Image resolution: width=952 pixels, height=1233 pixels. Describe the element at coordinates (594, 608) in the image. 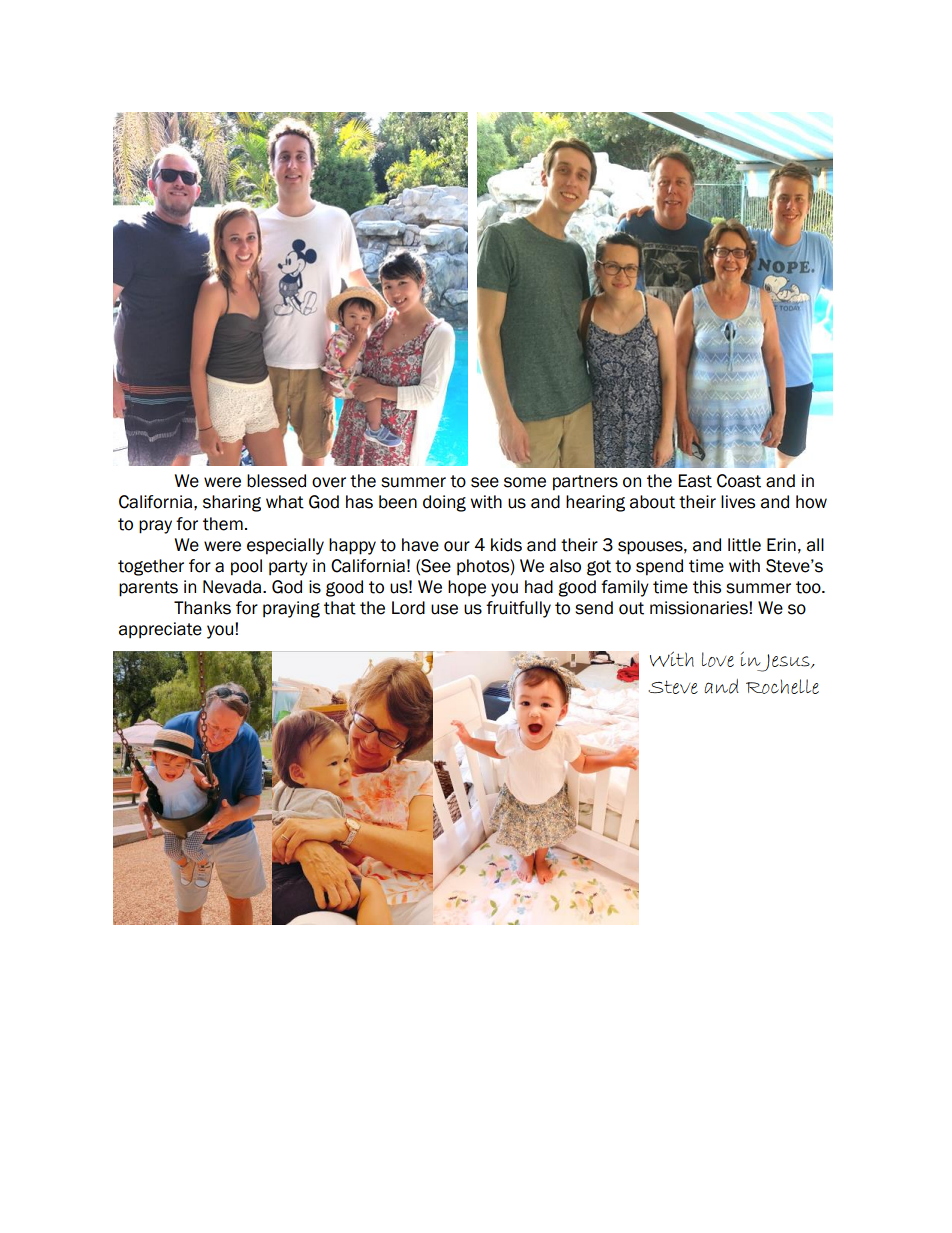

I see `send` at that location.
